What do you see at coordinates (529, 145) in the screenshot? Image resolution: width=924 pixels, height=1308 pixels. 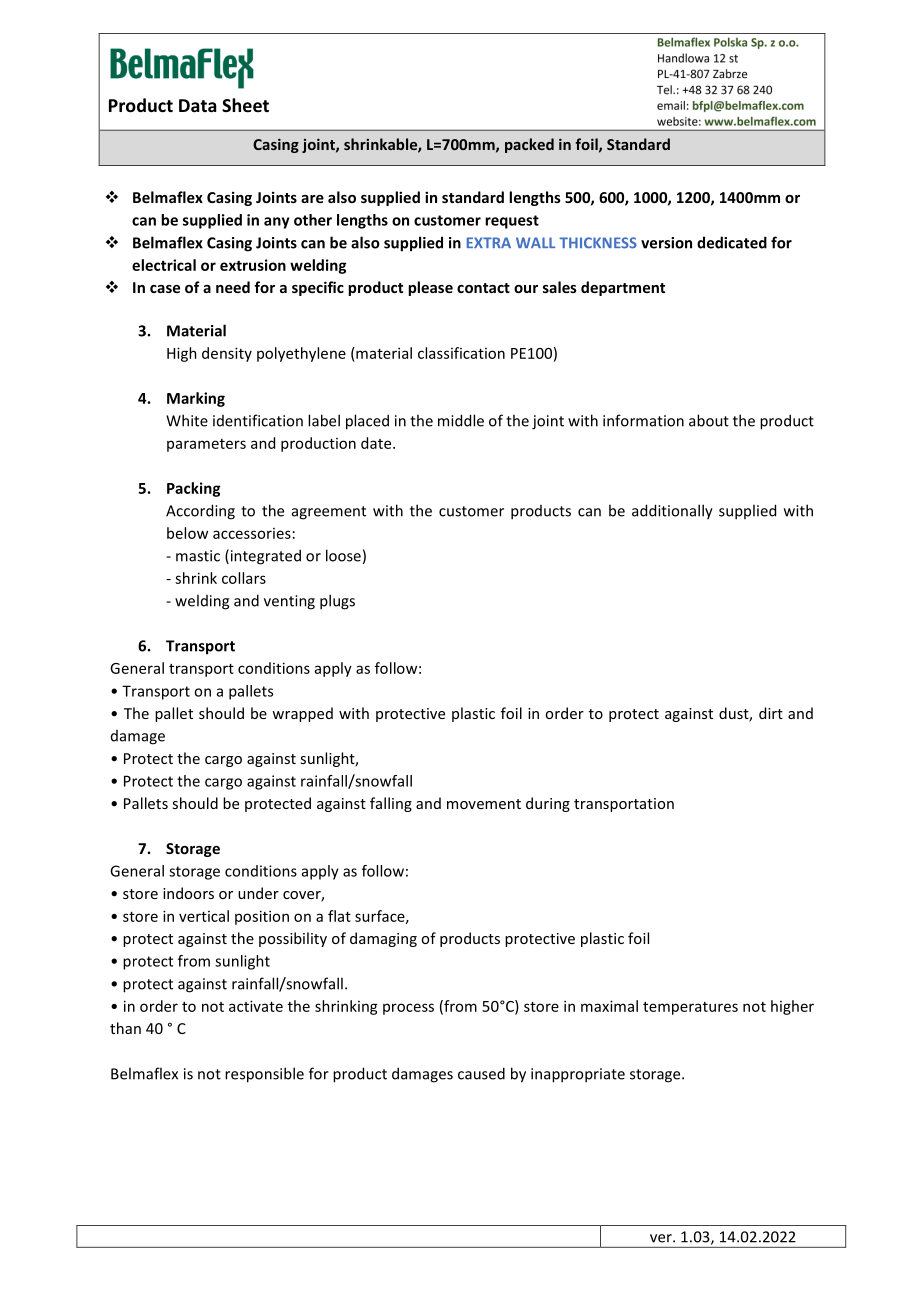 I see `packed` at bounding box center [529, 145].
